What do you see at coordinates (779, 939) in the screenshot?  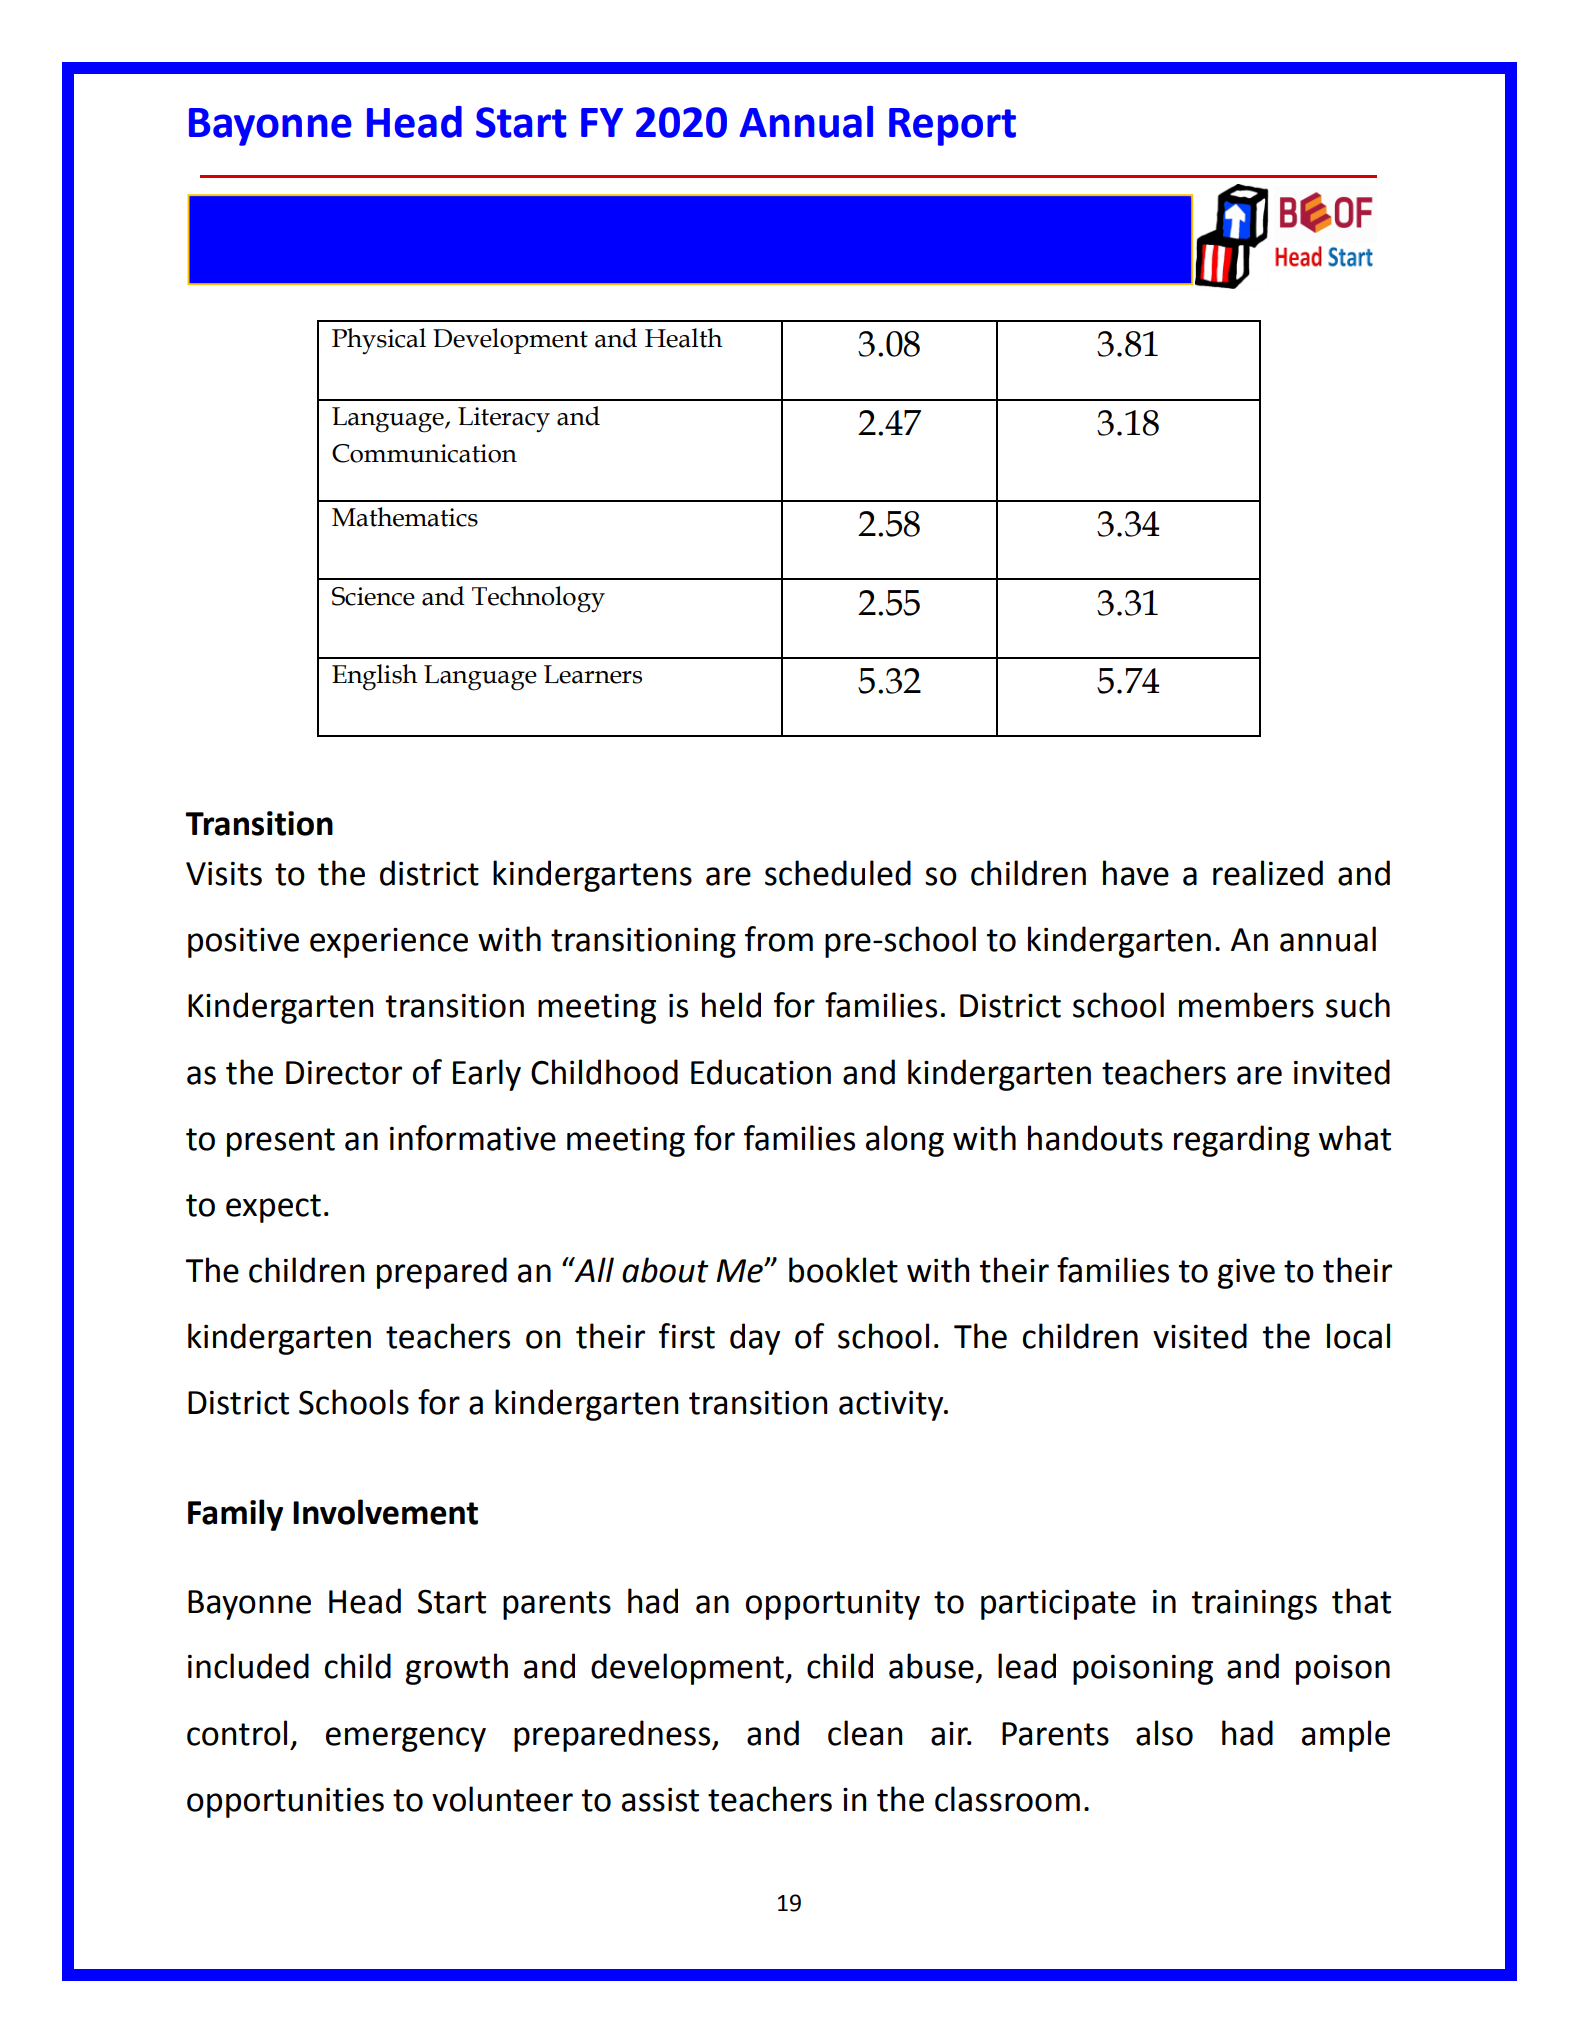 I see `from` at bounding box center [779, 939].
